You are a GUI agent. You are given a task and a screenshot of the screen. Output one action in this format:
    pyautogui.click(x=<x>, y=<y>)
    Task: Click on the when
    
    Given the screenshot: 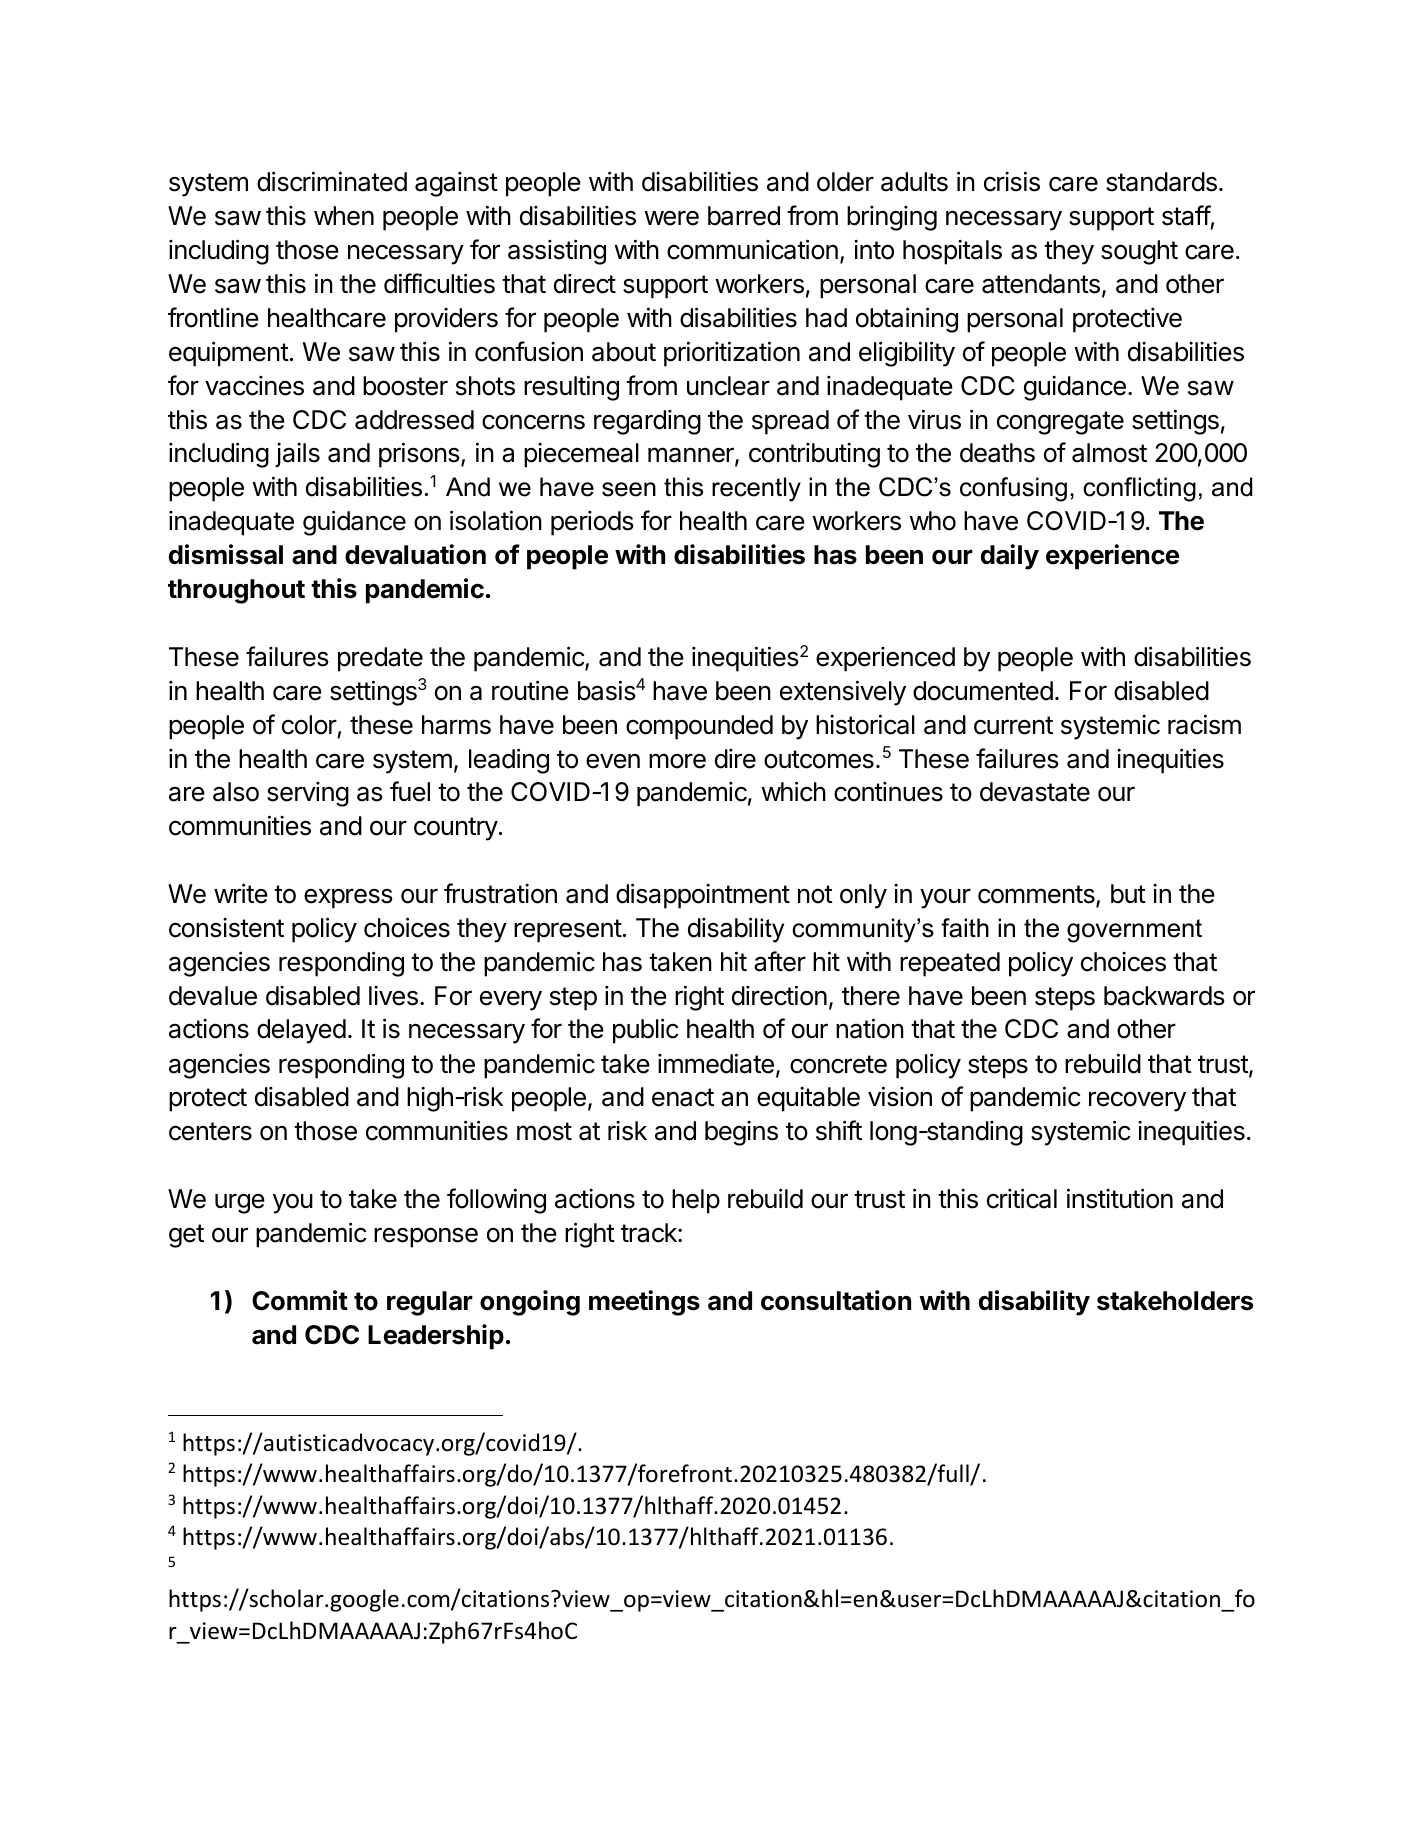 What is the action you would take?
    pyautogui.click(x=344, y=216)
